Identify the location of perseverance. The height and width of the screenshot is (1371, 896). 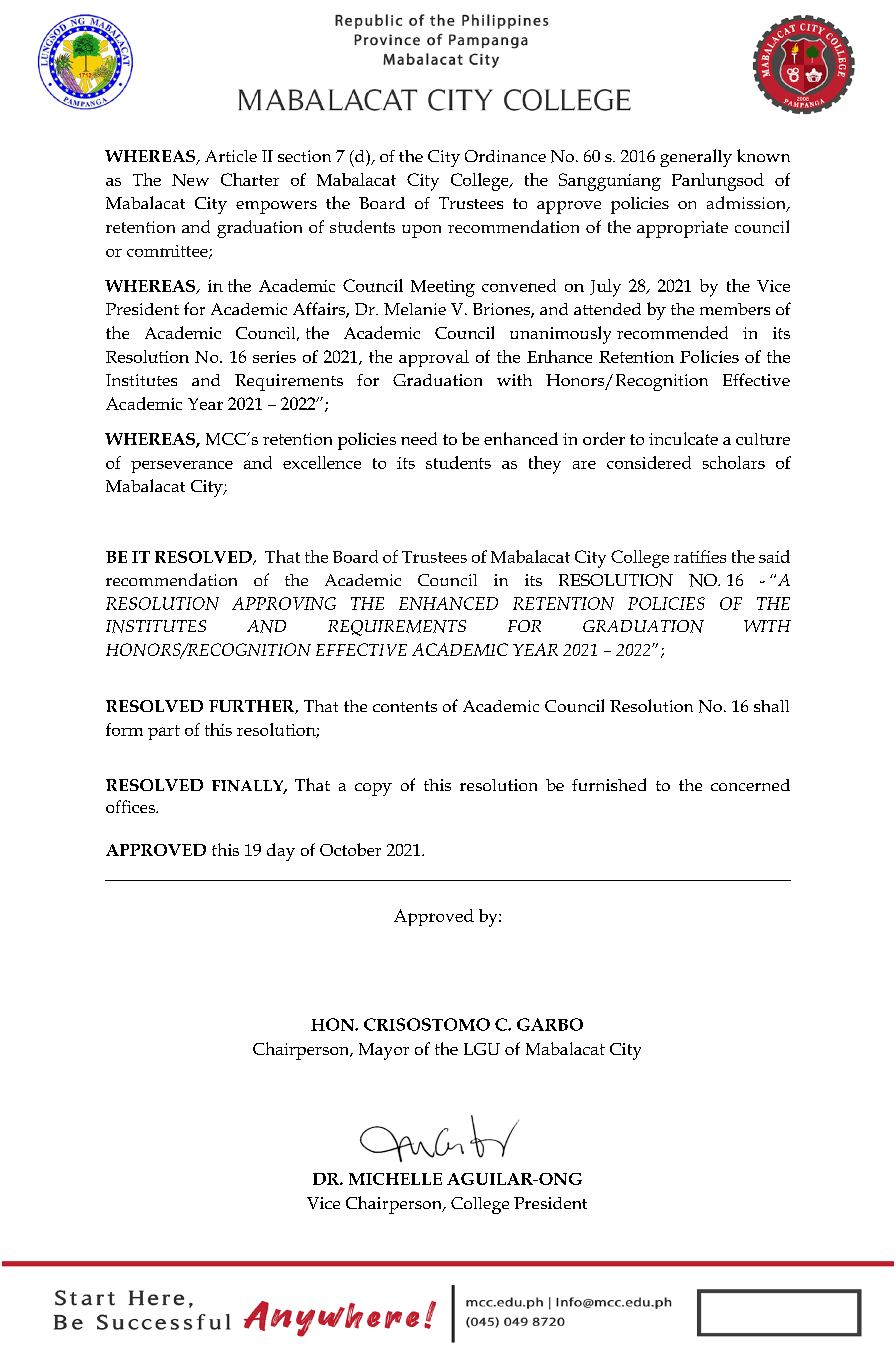
(182, 467).
